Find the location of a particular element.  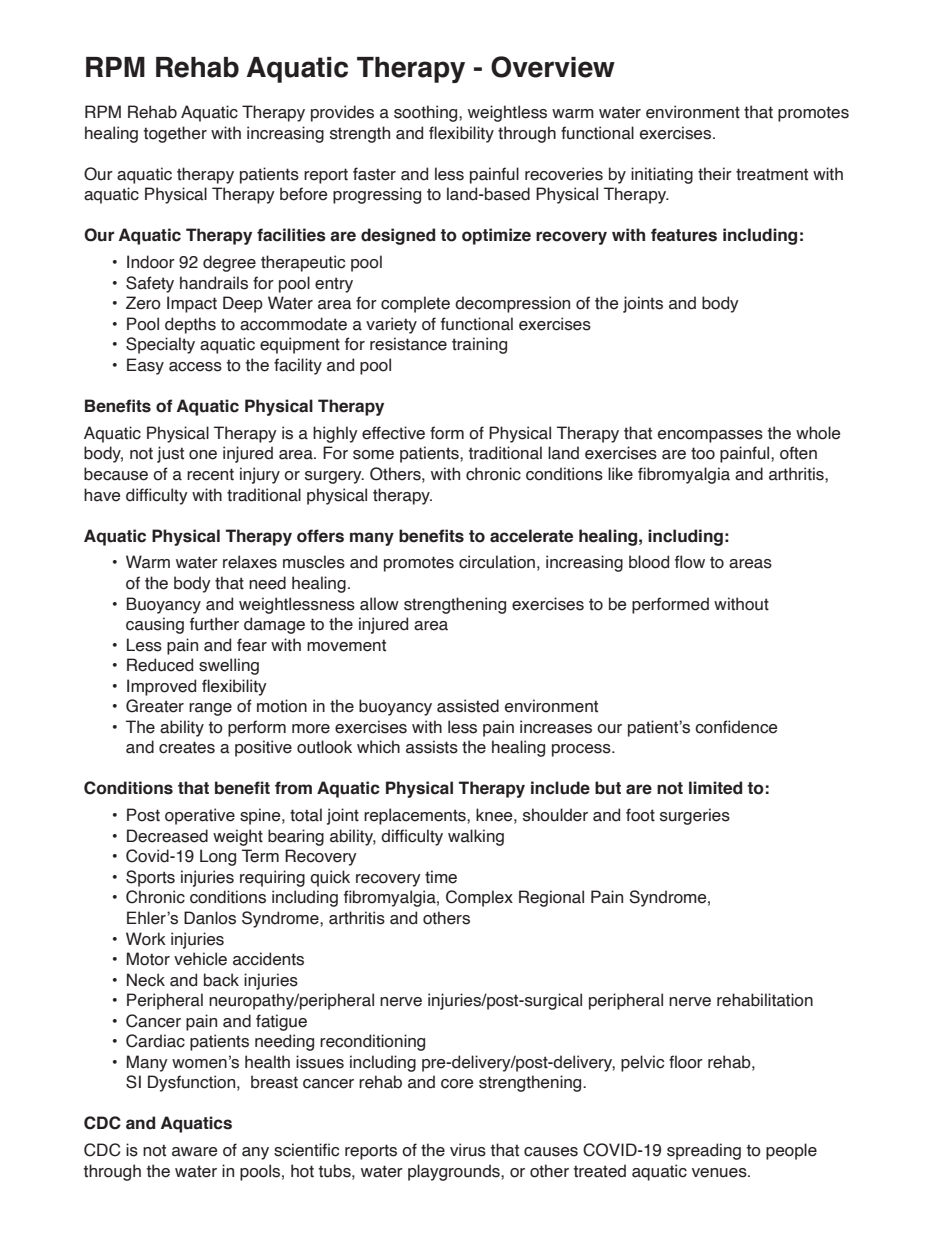

operative is located at coordinates (200, 816).
